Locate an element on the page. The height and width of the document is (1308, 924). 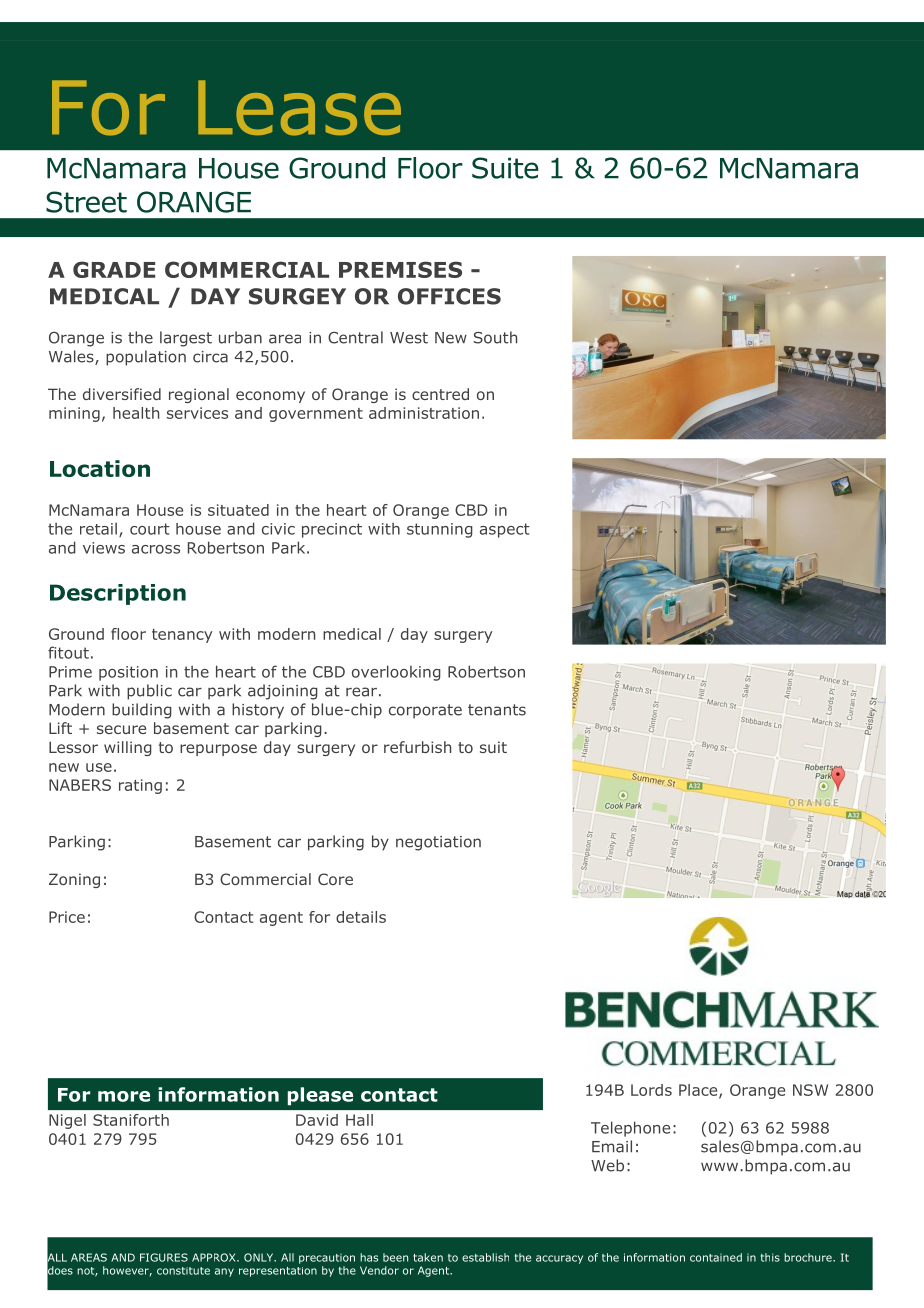
South is located at coordinates (495, 337).
